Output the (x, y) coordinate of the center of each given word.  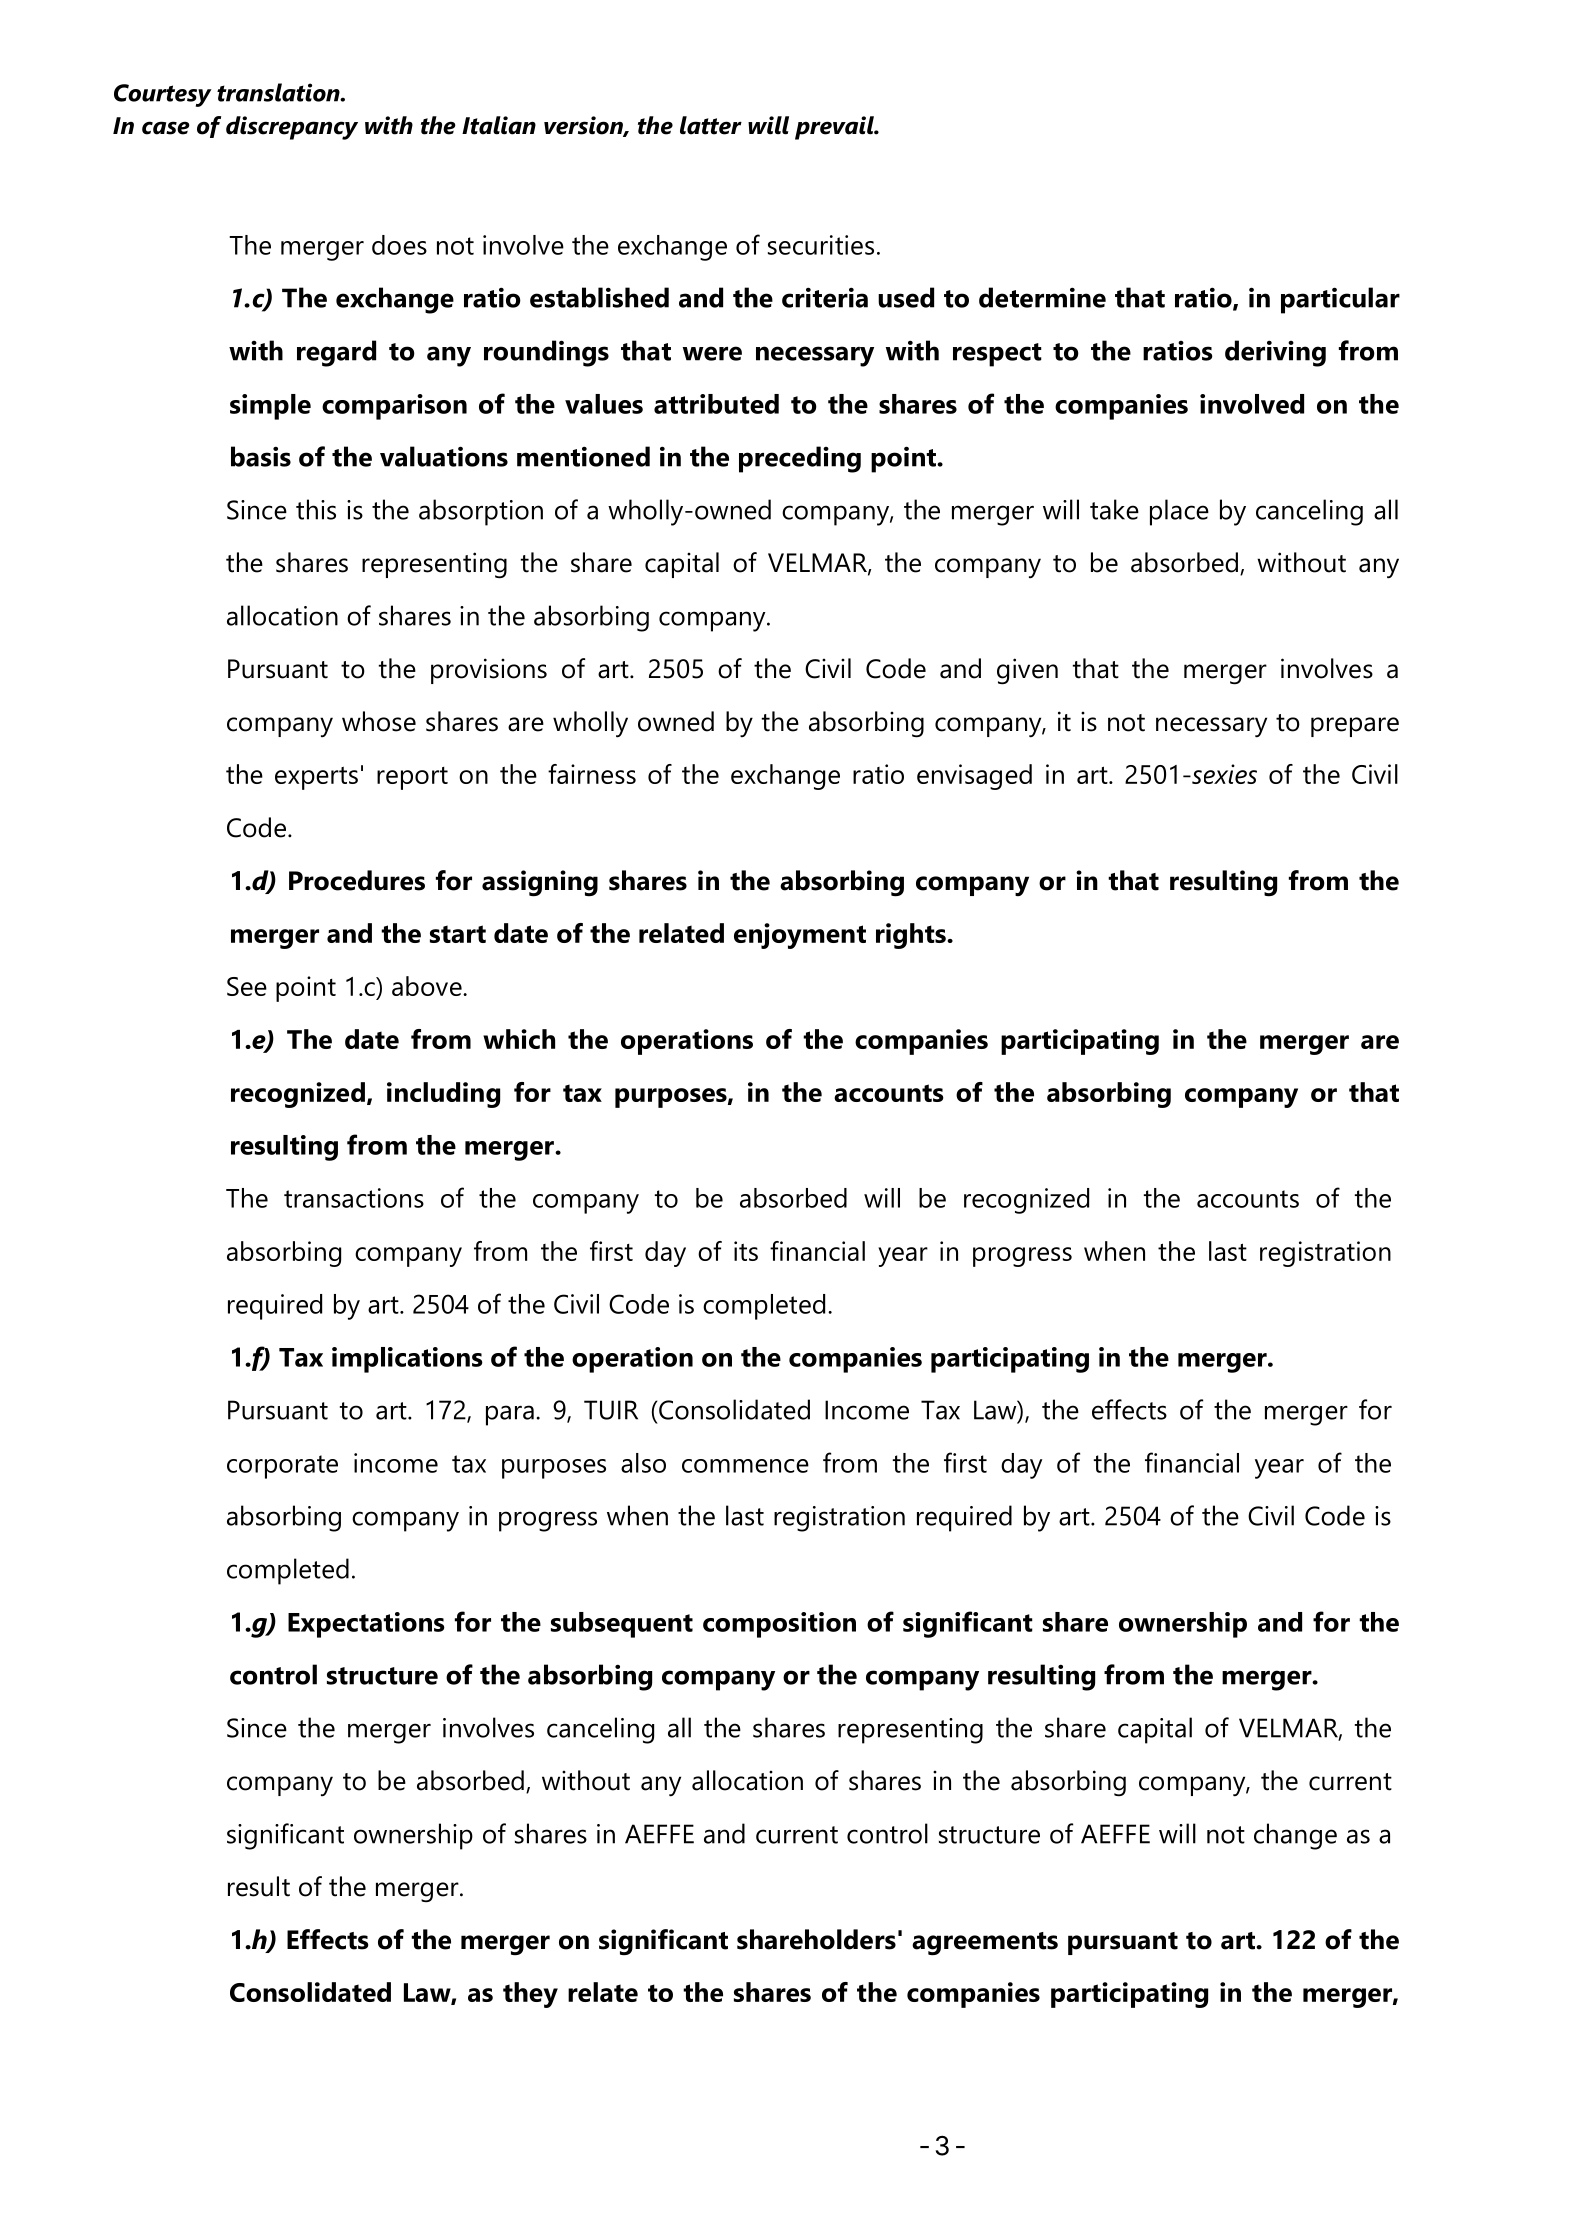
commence (745, 1466)
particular (1340, 300)
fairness (592, 774)
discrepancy (292, 128)
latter (711, 125)
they (530, 1995)
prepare (1355, 727)
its (746, 1251)
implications (407, 1360)
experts (316, 778)
